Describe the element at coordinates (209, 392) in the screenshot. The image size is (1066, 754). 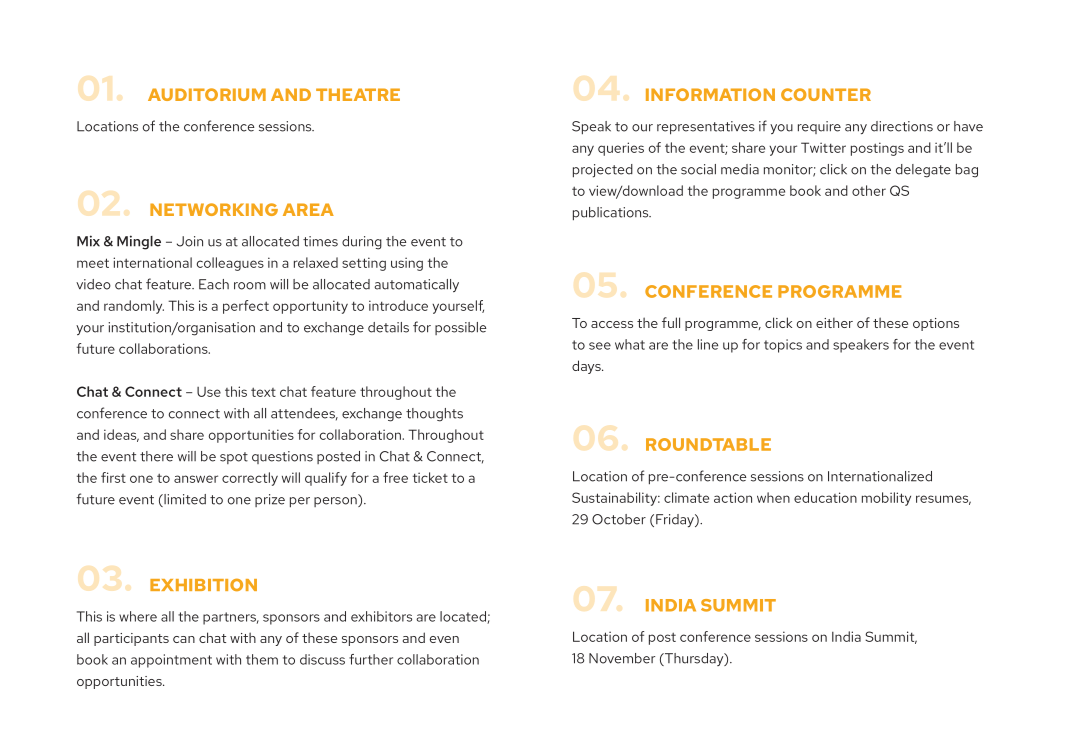
I see `Use` at that location.
